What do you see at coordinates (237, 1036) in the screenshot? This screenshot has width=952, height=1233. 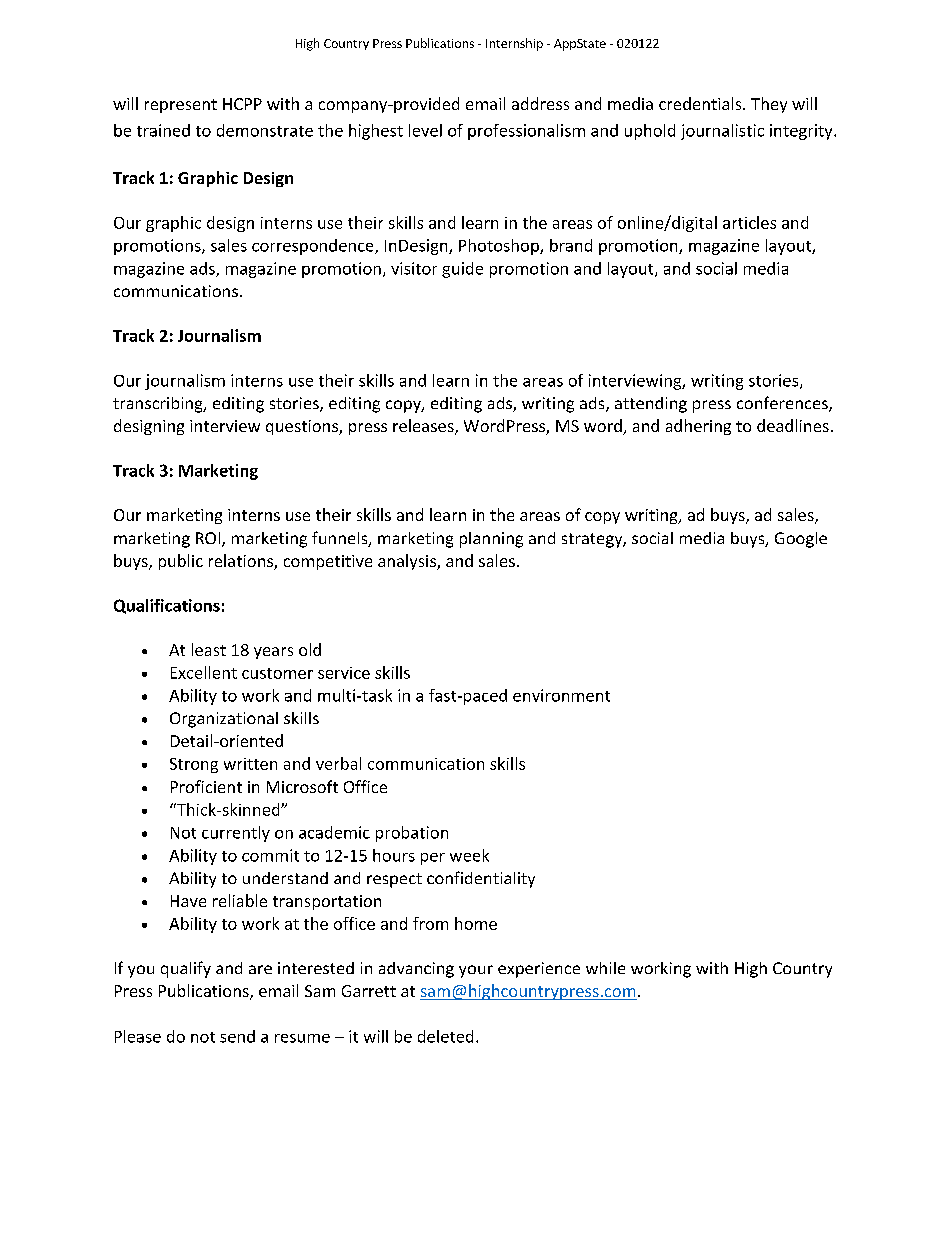 I see `send` at bounding box center [237, 1036].
